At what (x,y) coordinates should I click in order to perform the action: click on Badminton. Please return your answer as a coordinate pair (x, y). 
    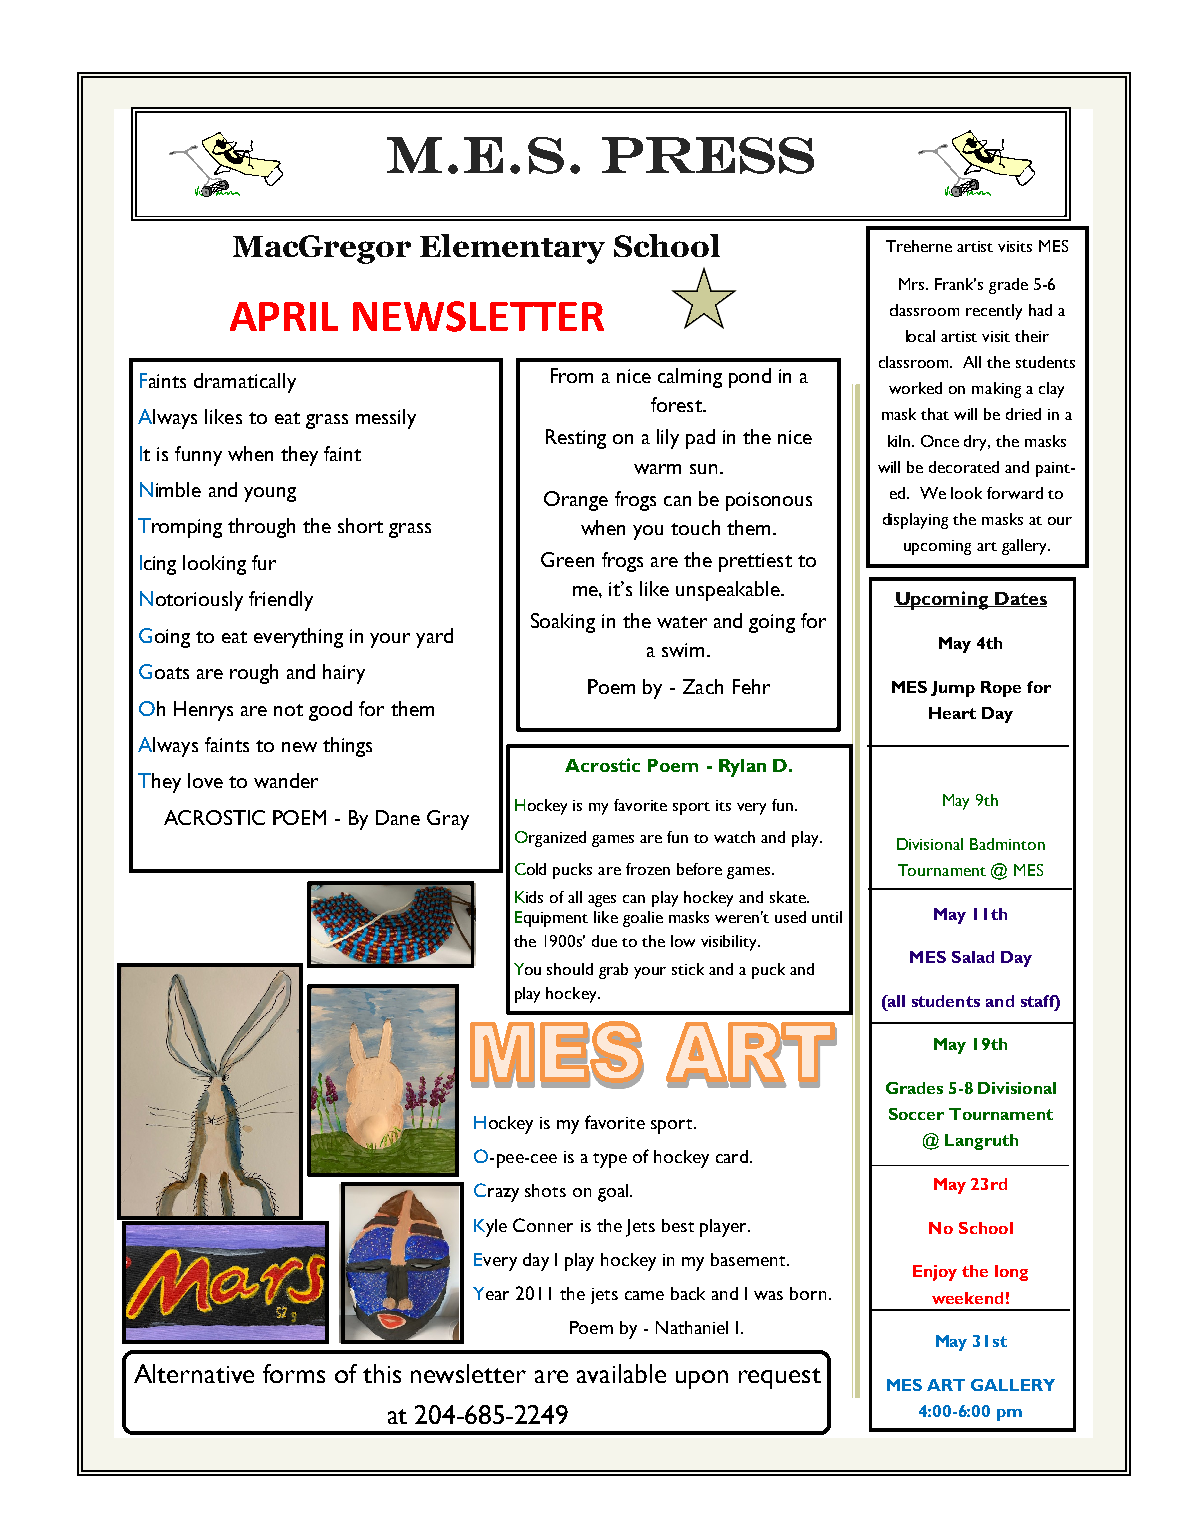
    Looking at the image, I should click on (1007, 844).
